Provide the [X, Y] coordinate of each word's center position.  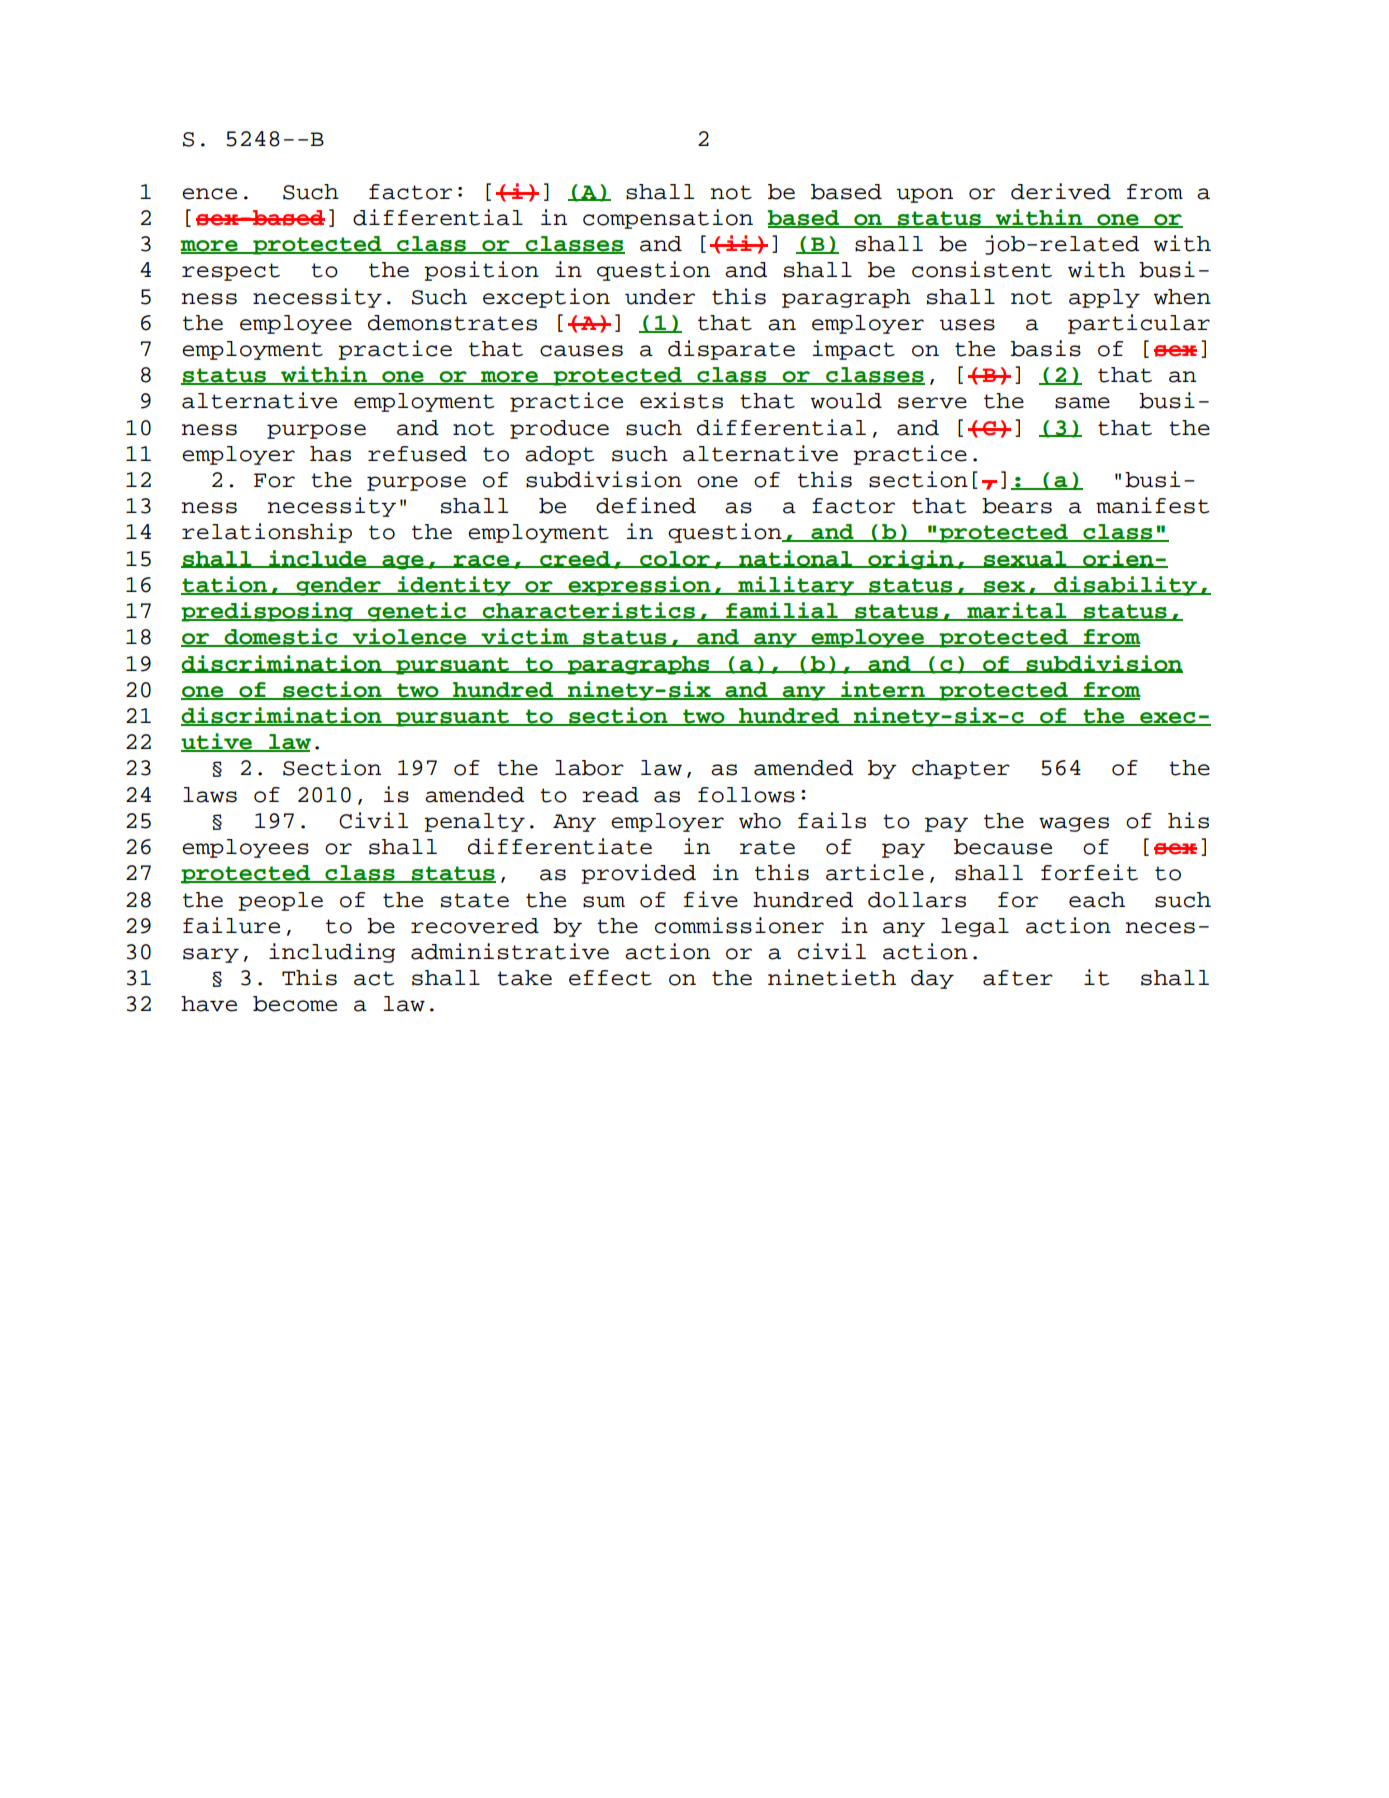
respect [231, 272]
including [332, 953]
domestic [281, 637]
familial [782, 611]
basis [1046, 348]
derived [1061, 191]
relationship [267, 533]
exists [681, 400]
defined [646, 505]
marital [1017, 611]
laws [210, 795]
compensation [668, 219]
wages [1074, 824]
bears [1017, 506]
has [330, 454]
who [760, 821]
